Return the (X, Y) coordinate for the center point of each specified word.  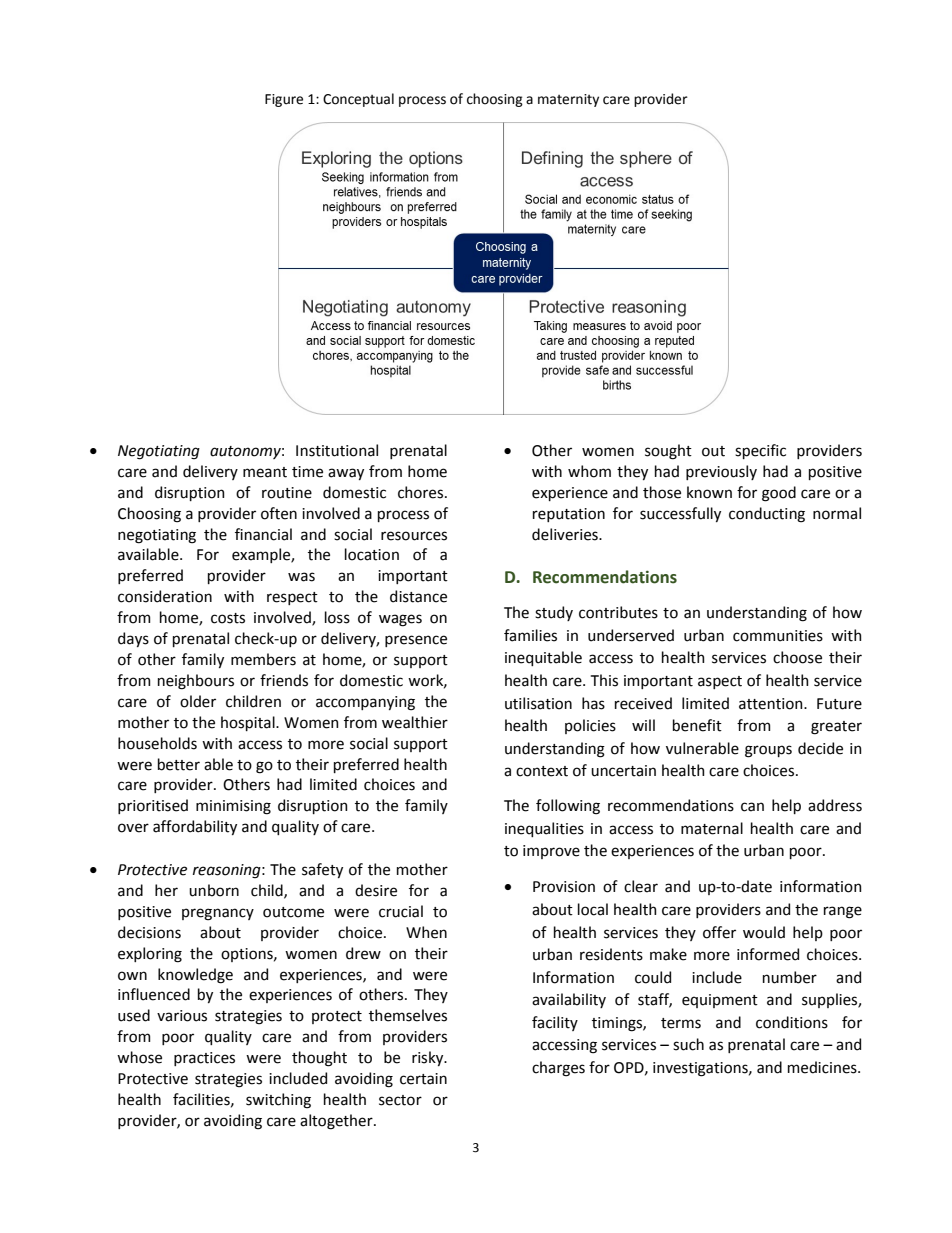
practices (204, 1059)
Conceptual (358, 100)
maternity (568, 100)
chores (422, 492)
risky (429, 1058)
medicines (823, 1067)
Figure (284, 100)
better (179, 764)
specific (760, 451)
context (542, 771)
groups (768, 751)
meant (265, 472)
